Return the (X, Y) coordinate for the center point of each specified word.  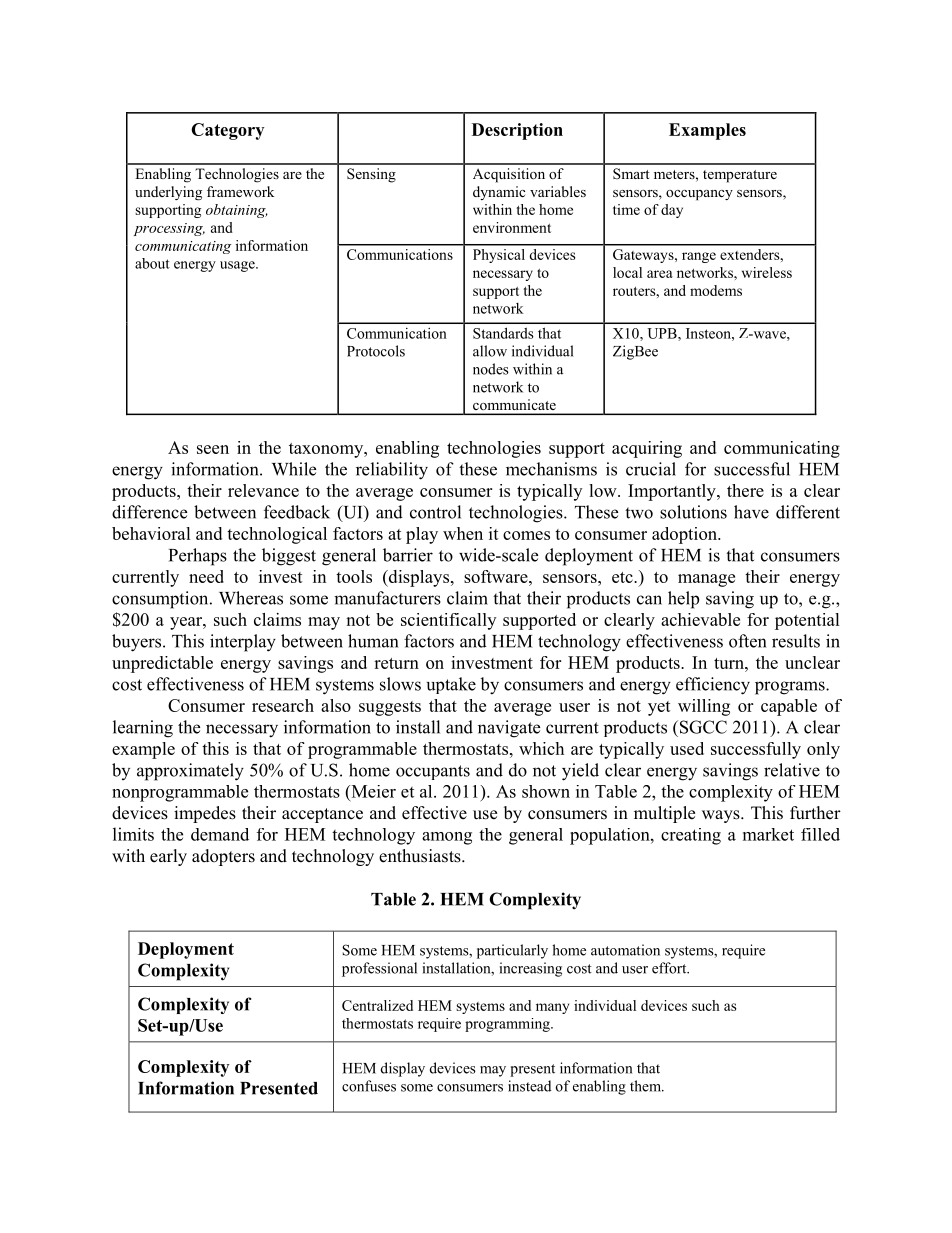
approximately (190, 772)
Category (227, 131)
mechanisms (551, 469)
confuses (369, 1086)
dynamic (499, 193)
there (745, 490)
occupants (433, 772)
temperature (740, 176)
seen (213, 449)
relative (792, 770)
